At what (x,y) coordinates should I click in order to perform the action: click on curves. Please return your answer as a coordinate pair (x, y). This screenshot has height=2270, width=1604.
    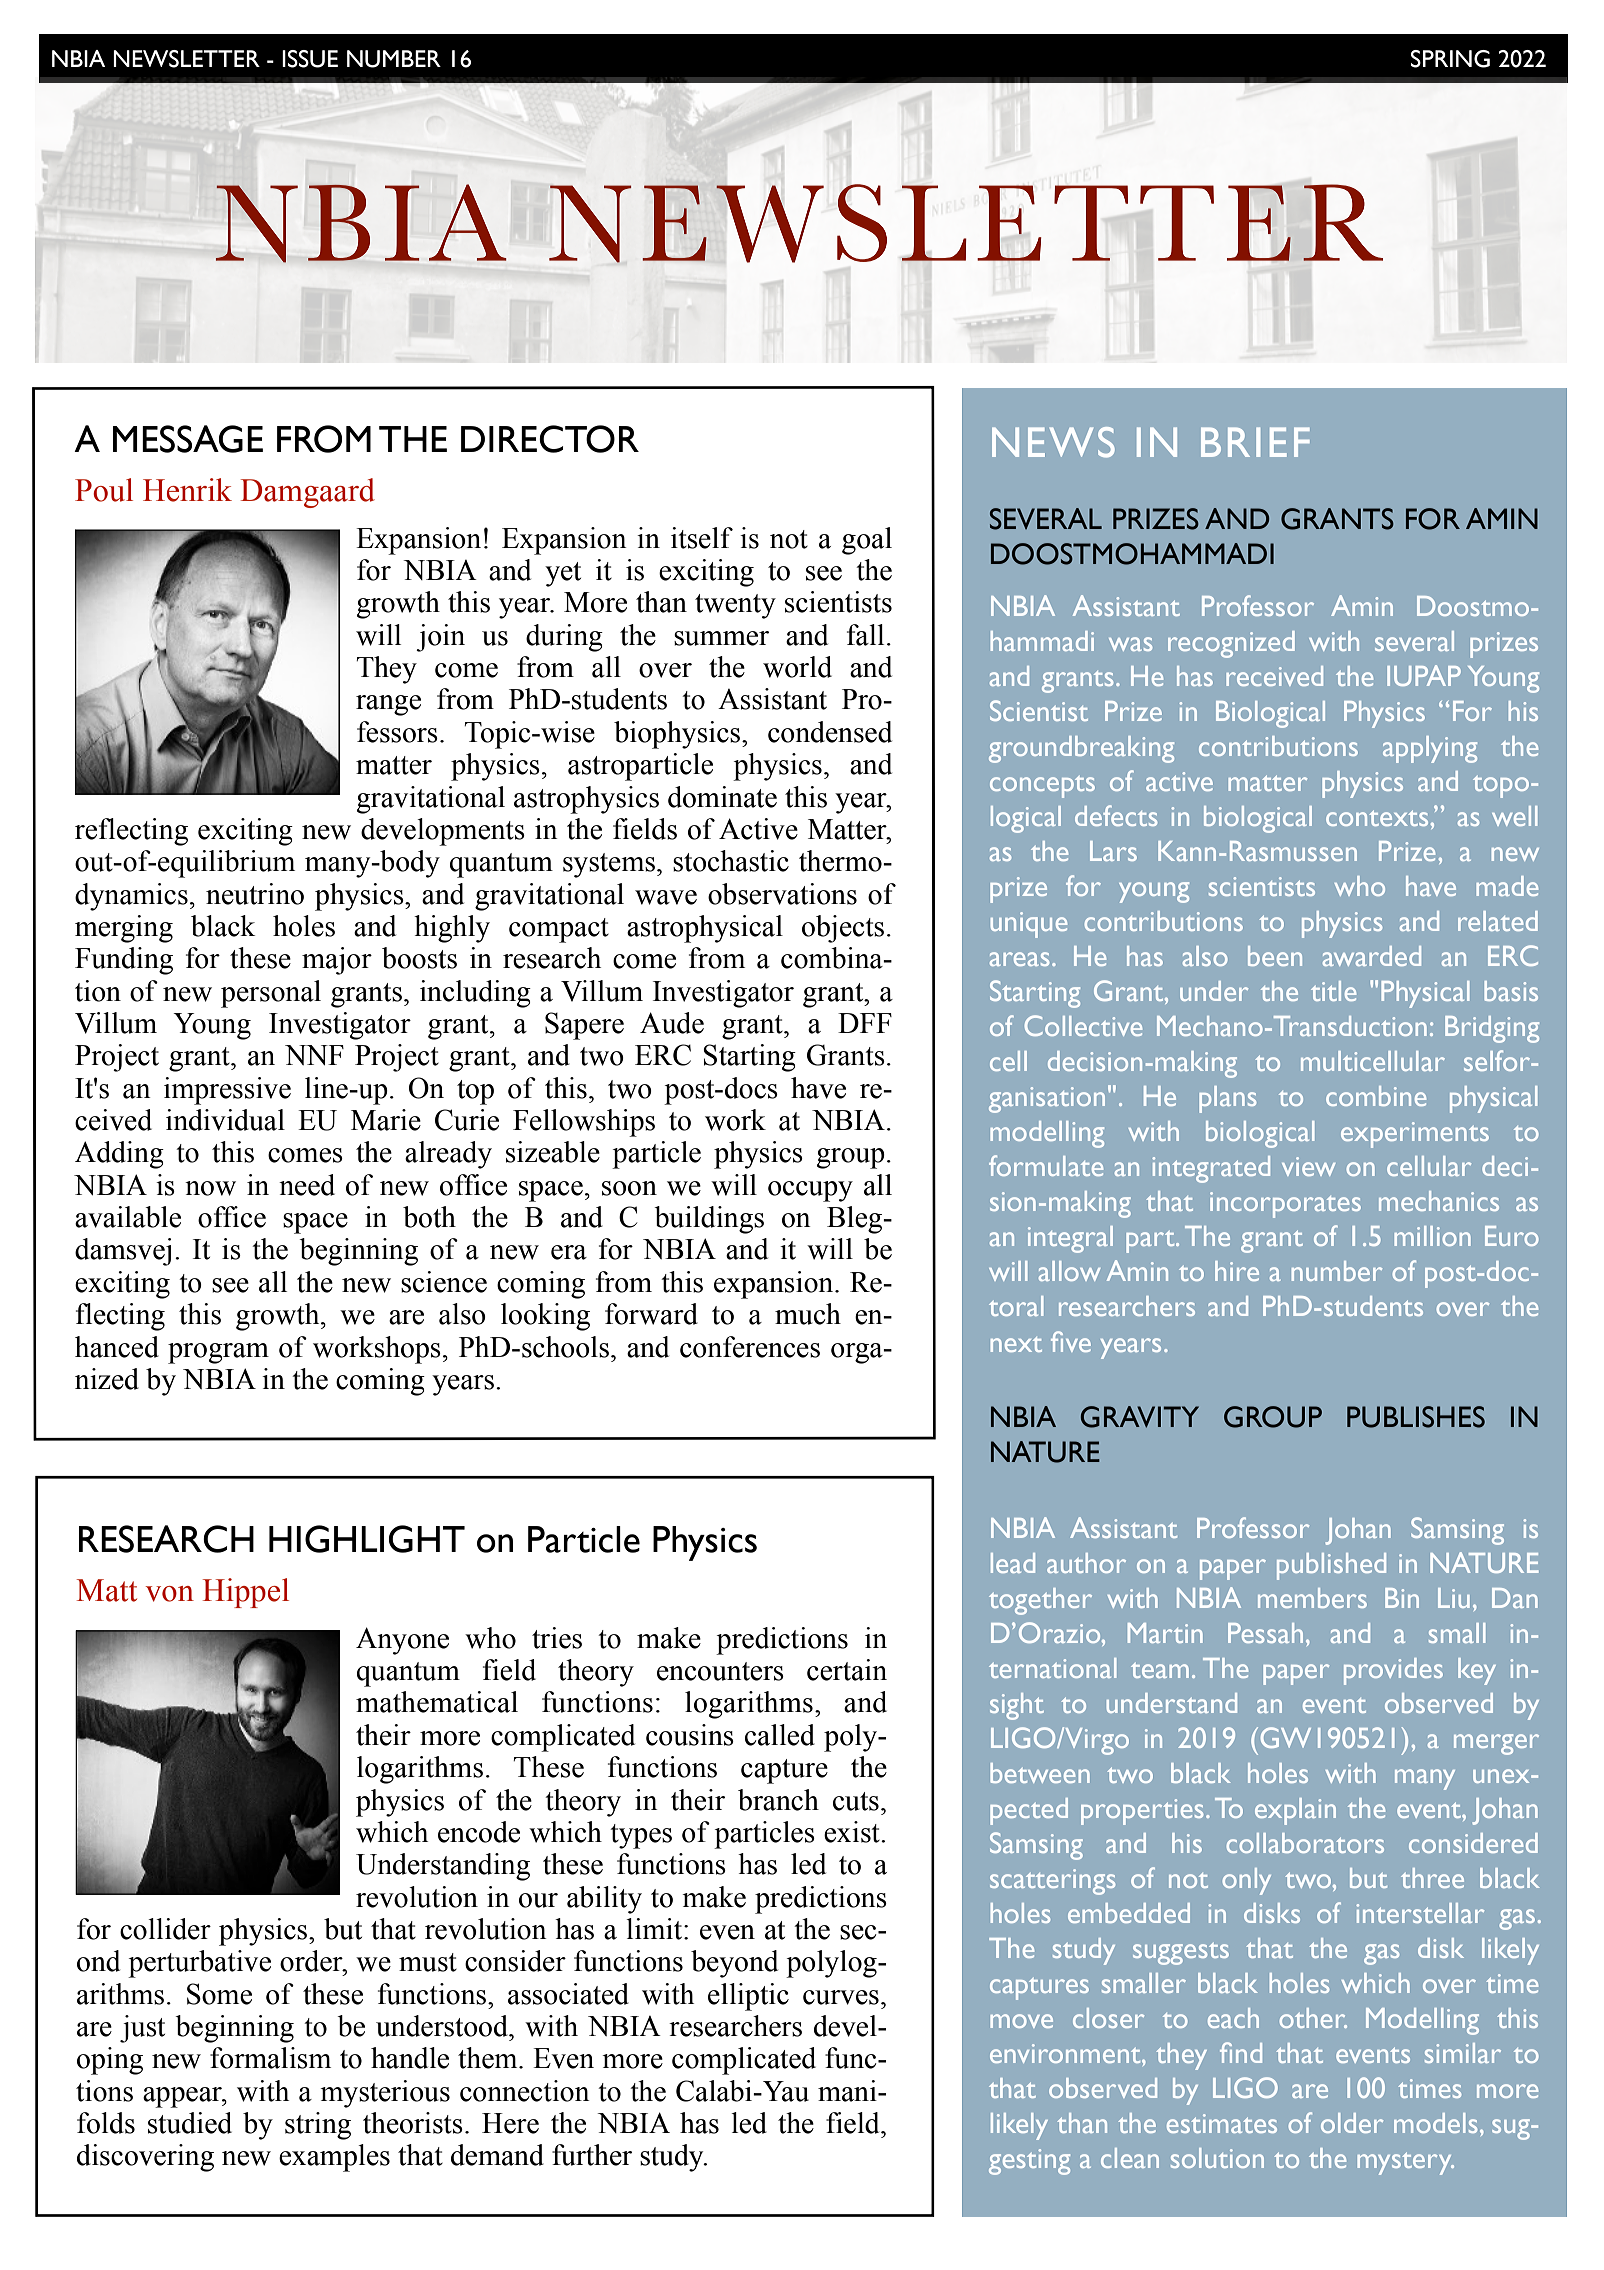
    Looking at the image, I should click on (841, 1997).
